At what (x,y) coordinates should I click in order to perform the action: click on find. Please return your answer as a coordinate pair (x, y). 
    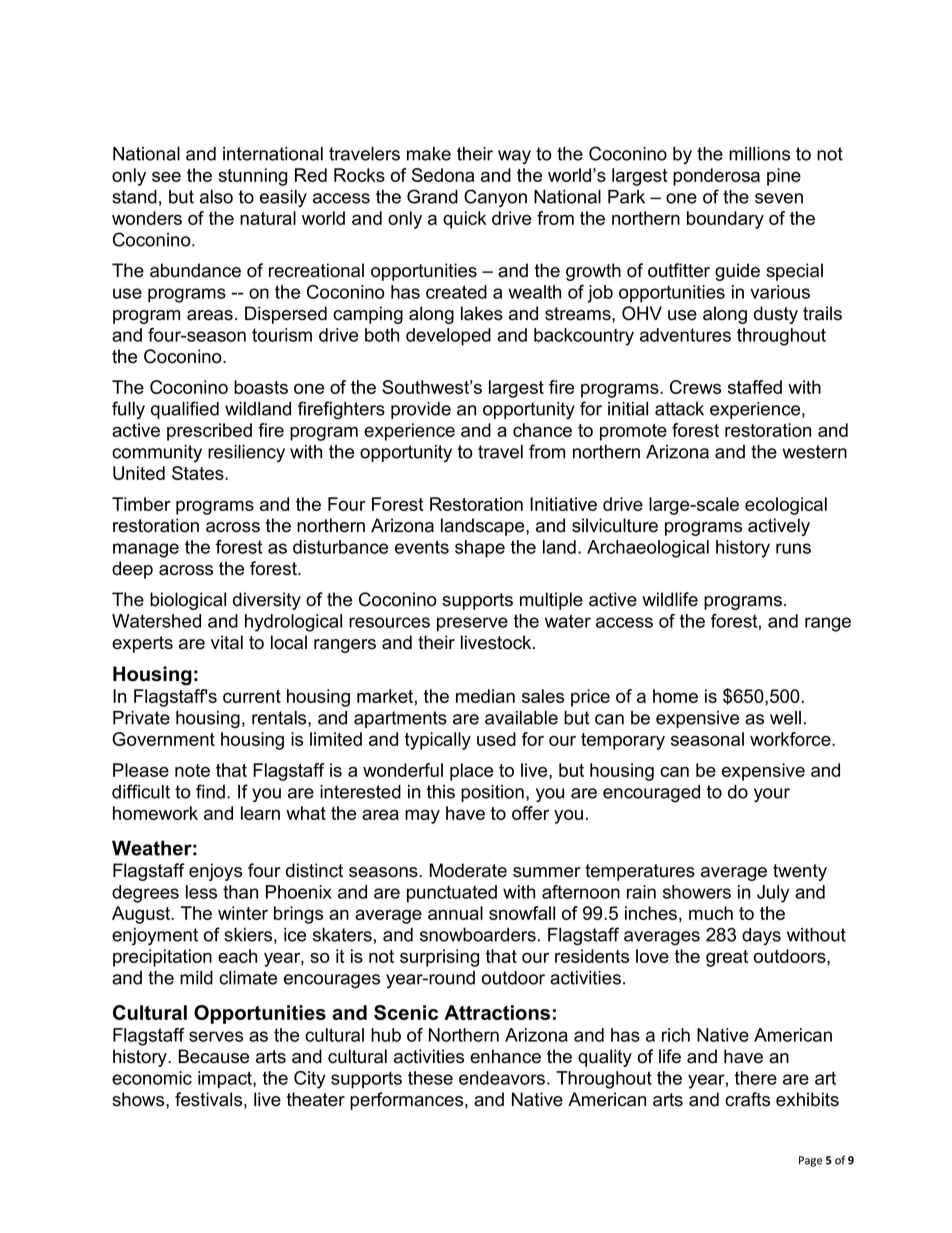
    Looking at the image, I should click on (210, 791).
